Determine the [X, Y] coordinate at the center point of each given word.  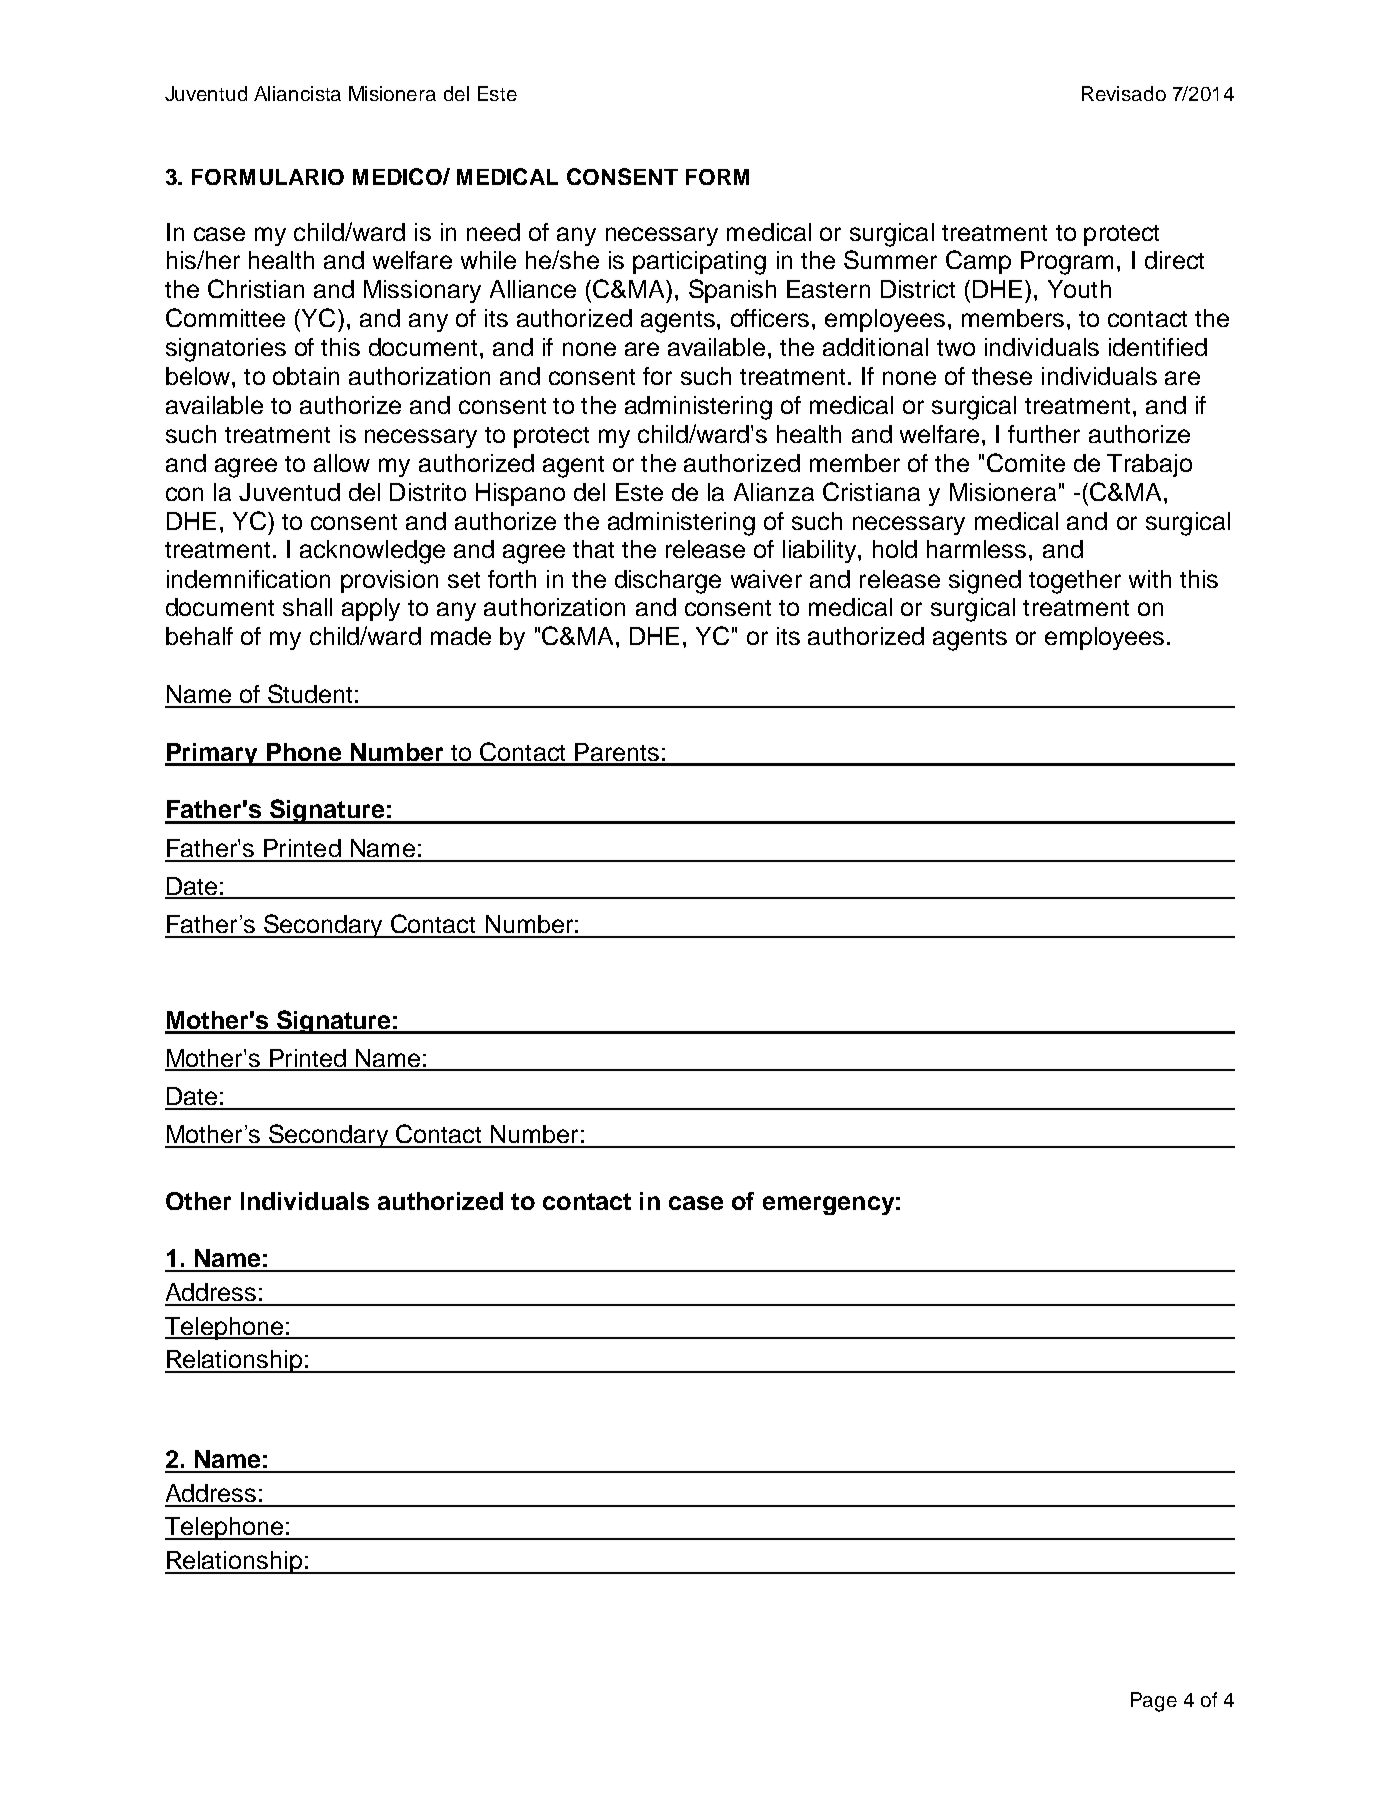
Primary [212, 754]
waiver [766, 579]
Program [1067, 263]
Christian [256, 288]
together [1075, 582]
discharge [668, 582]
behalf [199, 636]
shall [307, 607]
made [461, 636]
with [1150, 579]
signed [985, 582]
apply [371, 609]
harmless [976, 549]
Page [1154, 1702]
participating [699, 263]
